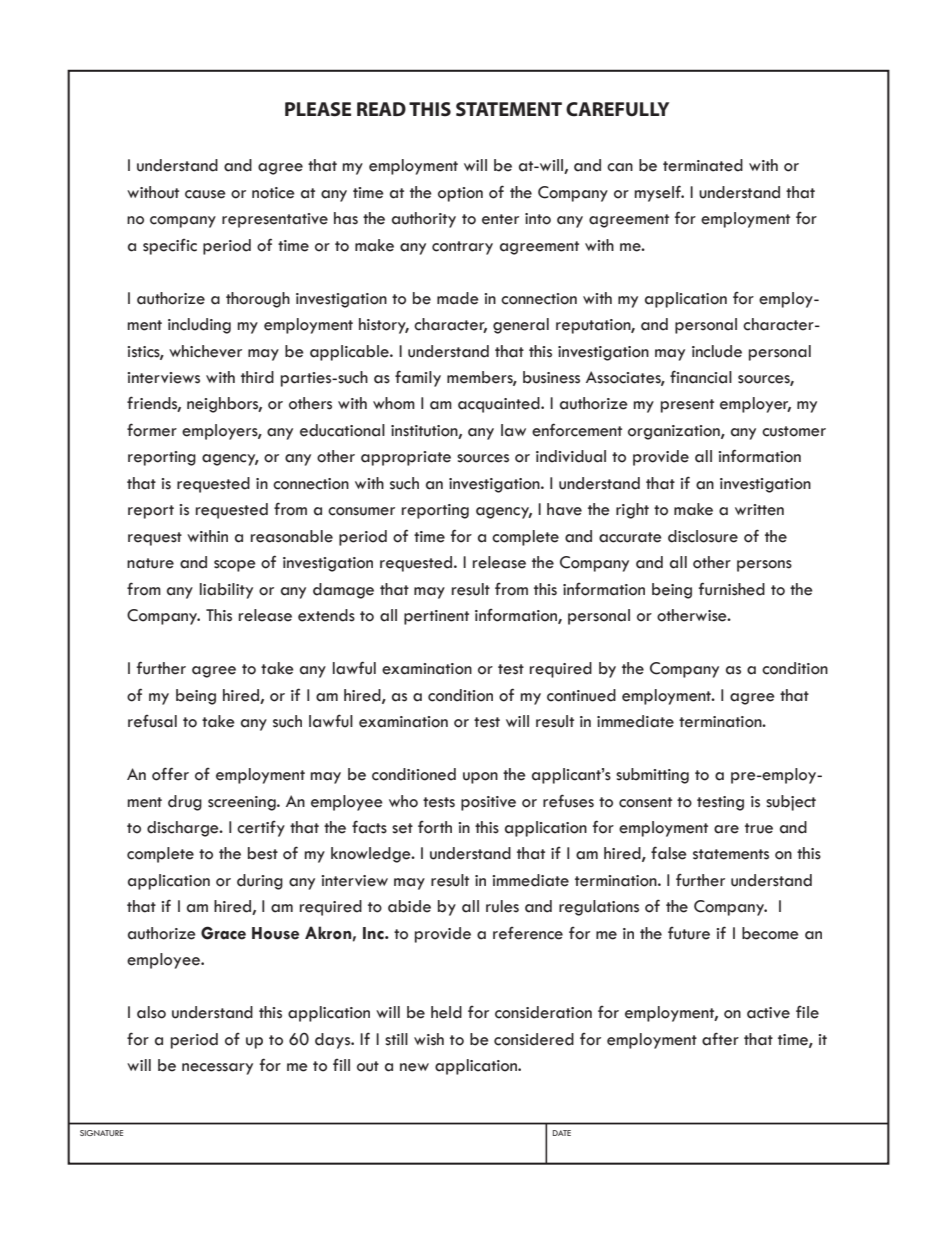 Image resolution: width=952 pixels, height=1233 pixels. What do you see at coordinates (703, 165) in the screenshot?
I see `terminated` at bounding box center [703, 165].
